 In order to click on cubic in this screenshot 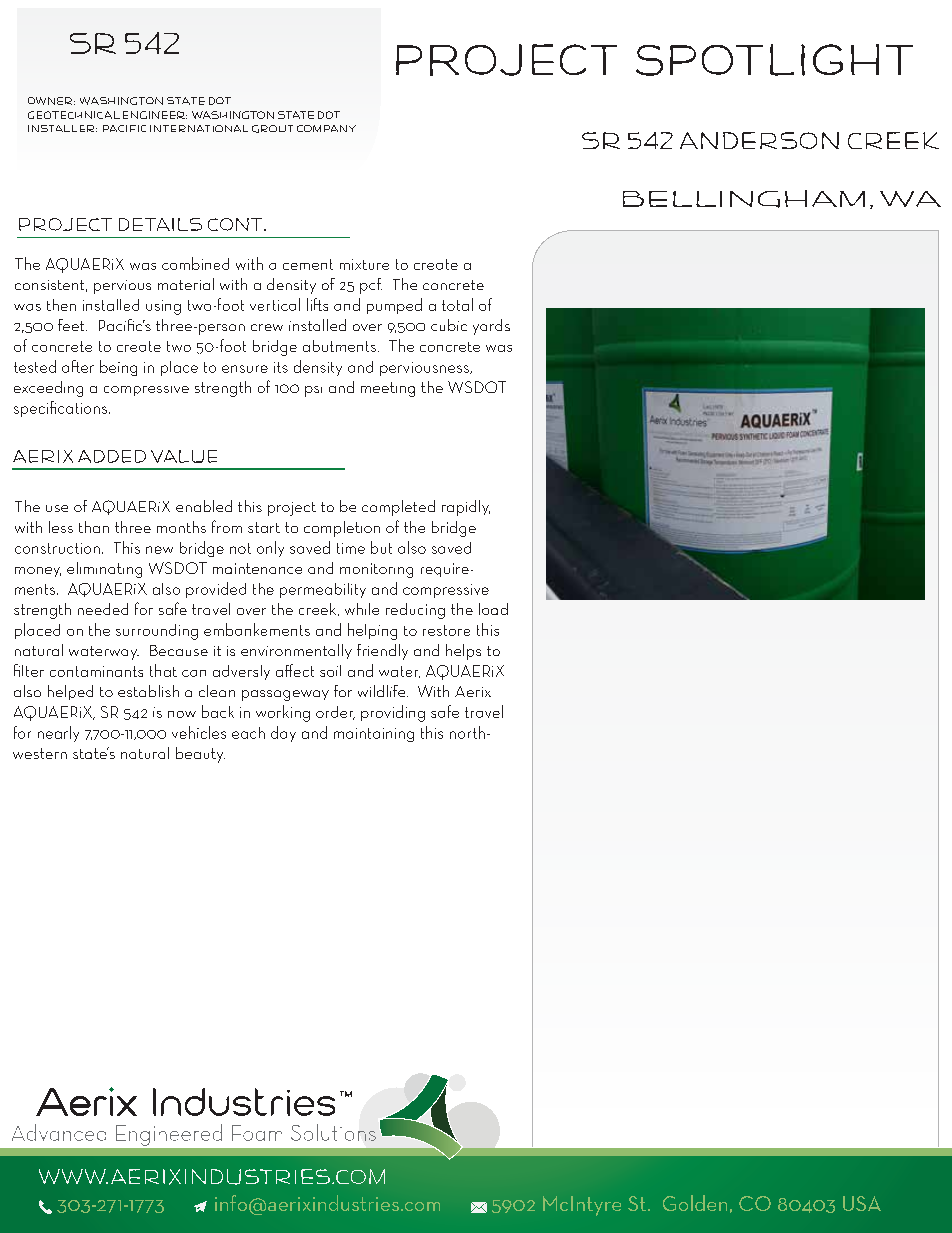, I will do `click(449, 325)`.
